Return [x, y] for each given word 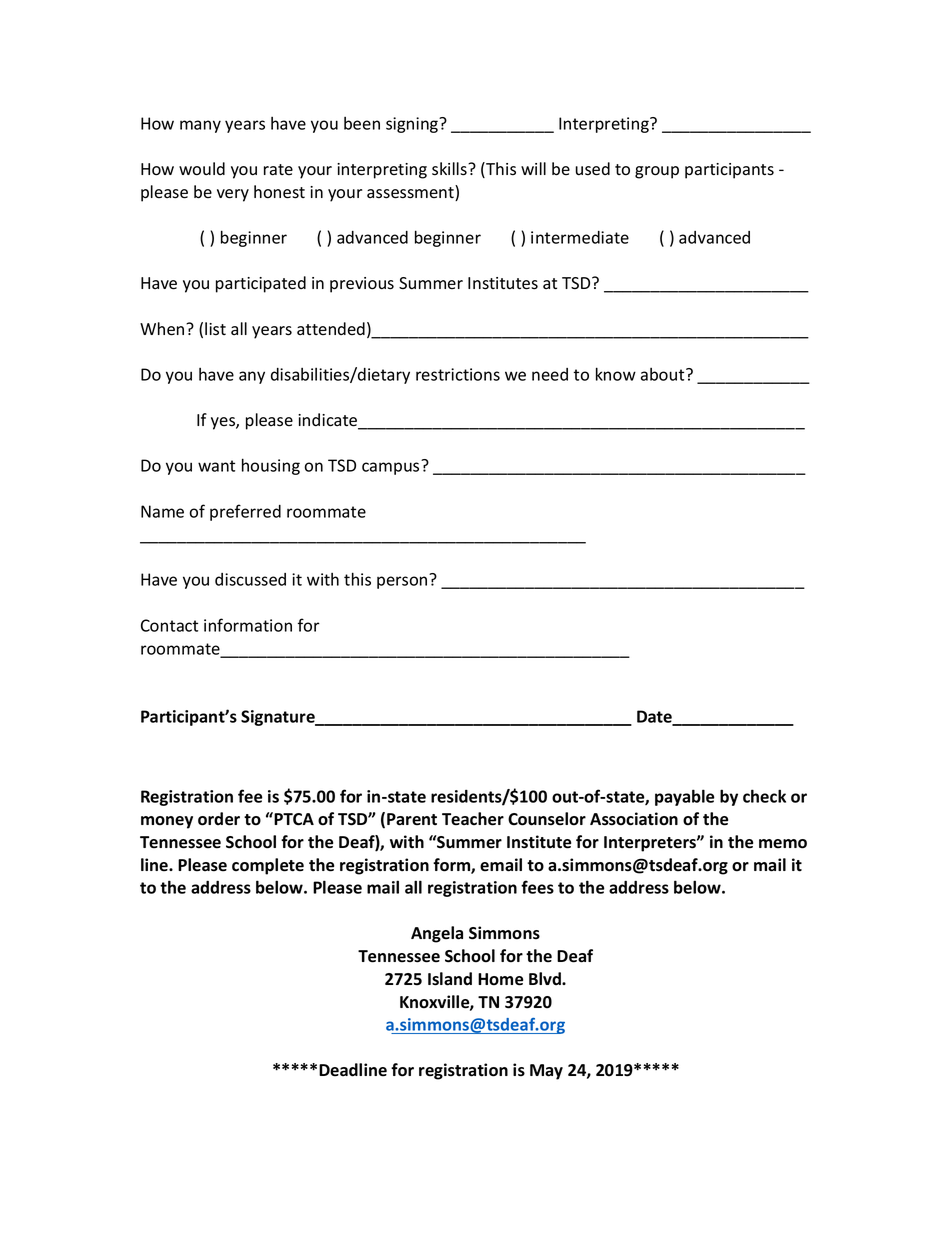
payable [685, 797]
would [202, 169]
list [215, 329]
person [402, 582]
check [764, 796]
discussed [250, 579]
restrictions [458, 374]
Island [450, 979]
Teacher [473, 819]
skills [450, 169]
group [657, 172]
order [219, 819]
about [664, 374]
